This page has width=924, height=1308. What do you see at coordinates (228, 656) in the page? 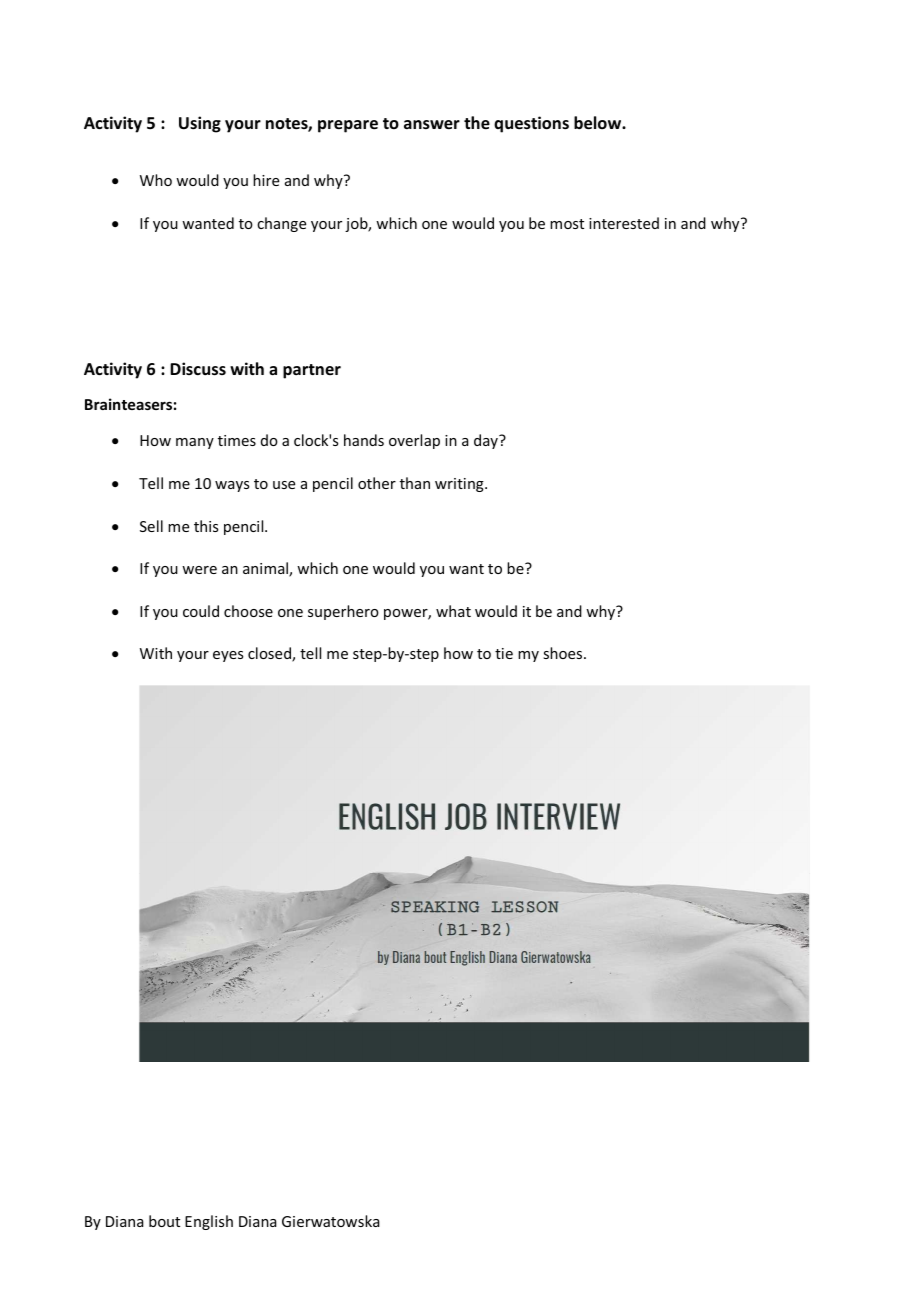
I see `eyes` at bounding box center [228, 656].
